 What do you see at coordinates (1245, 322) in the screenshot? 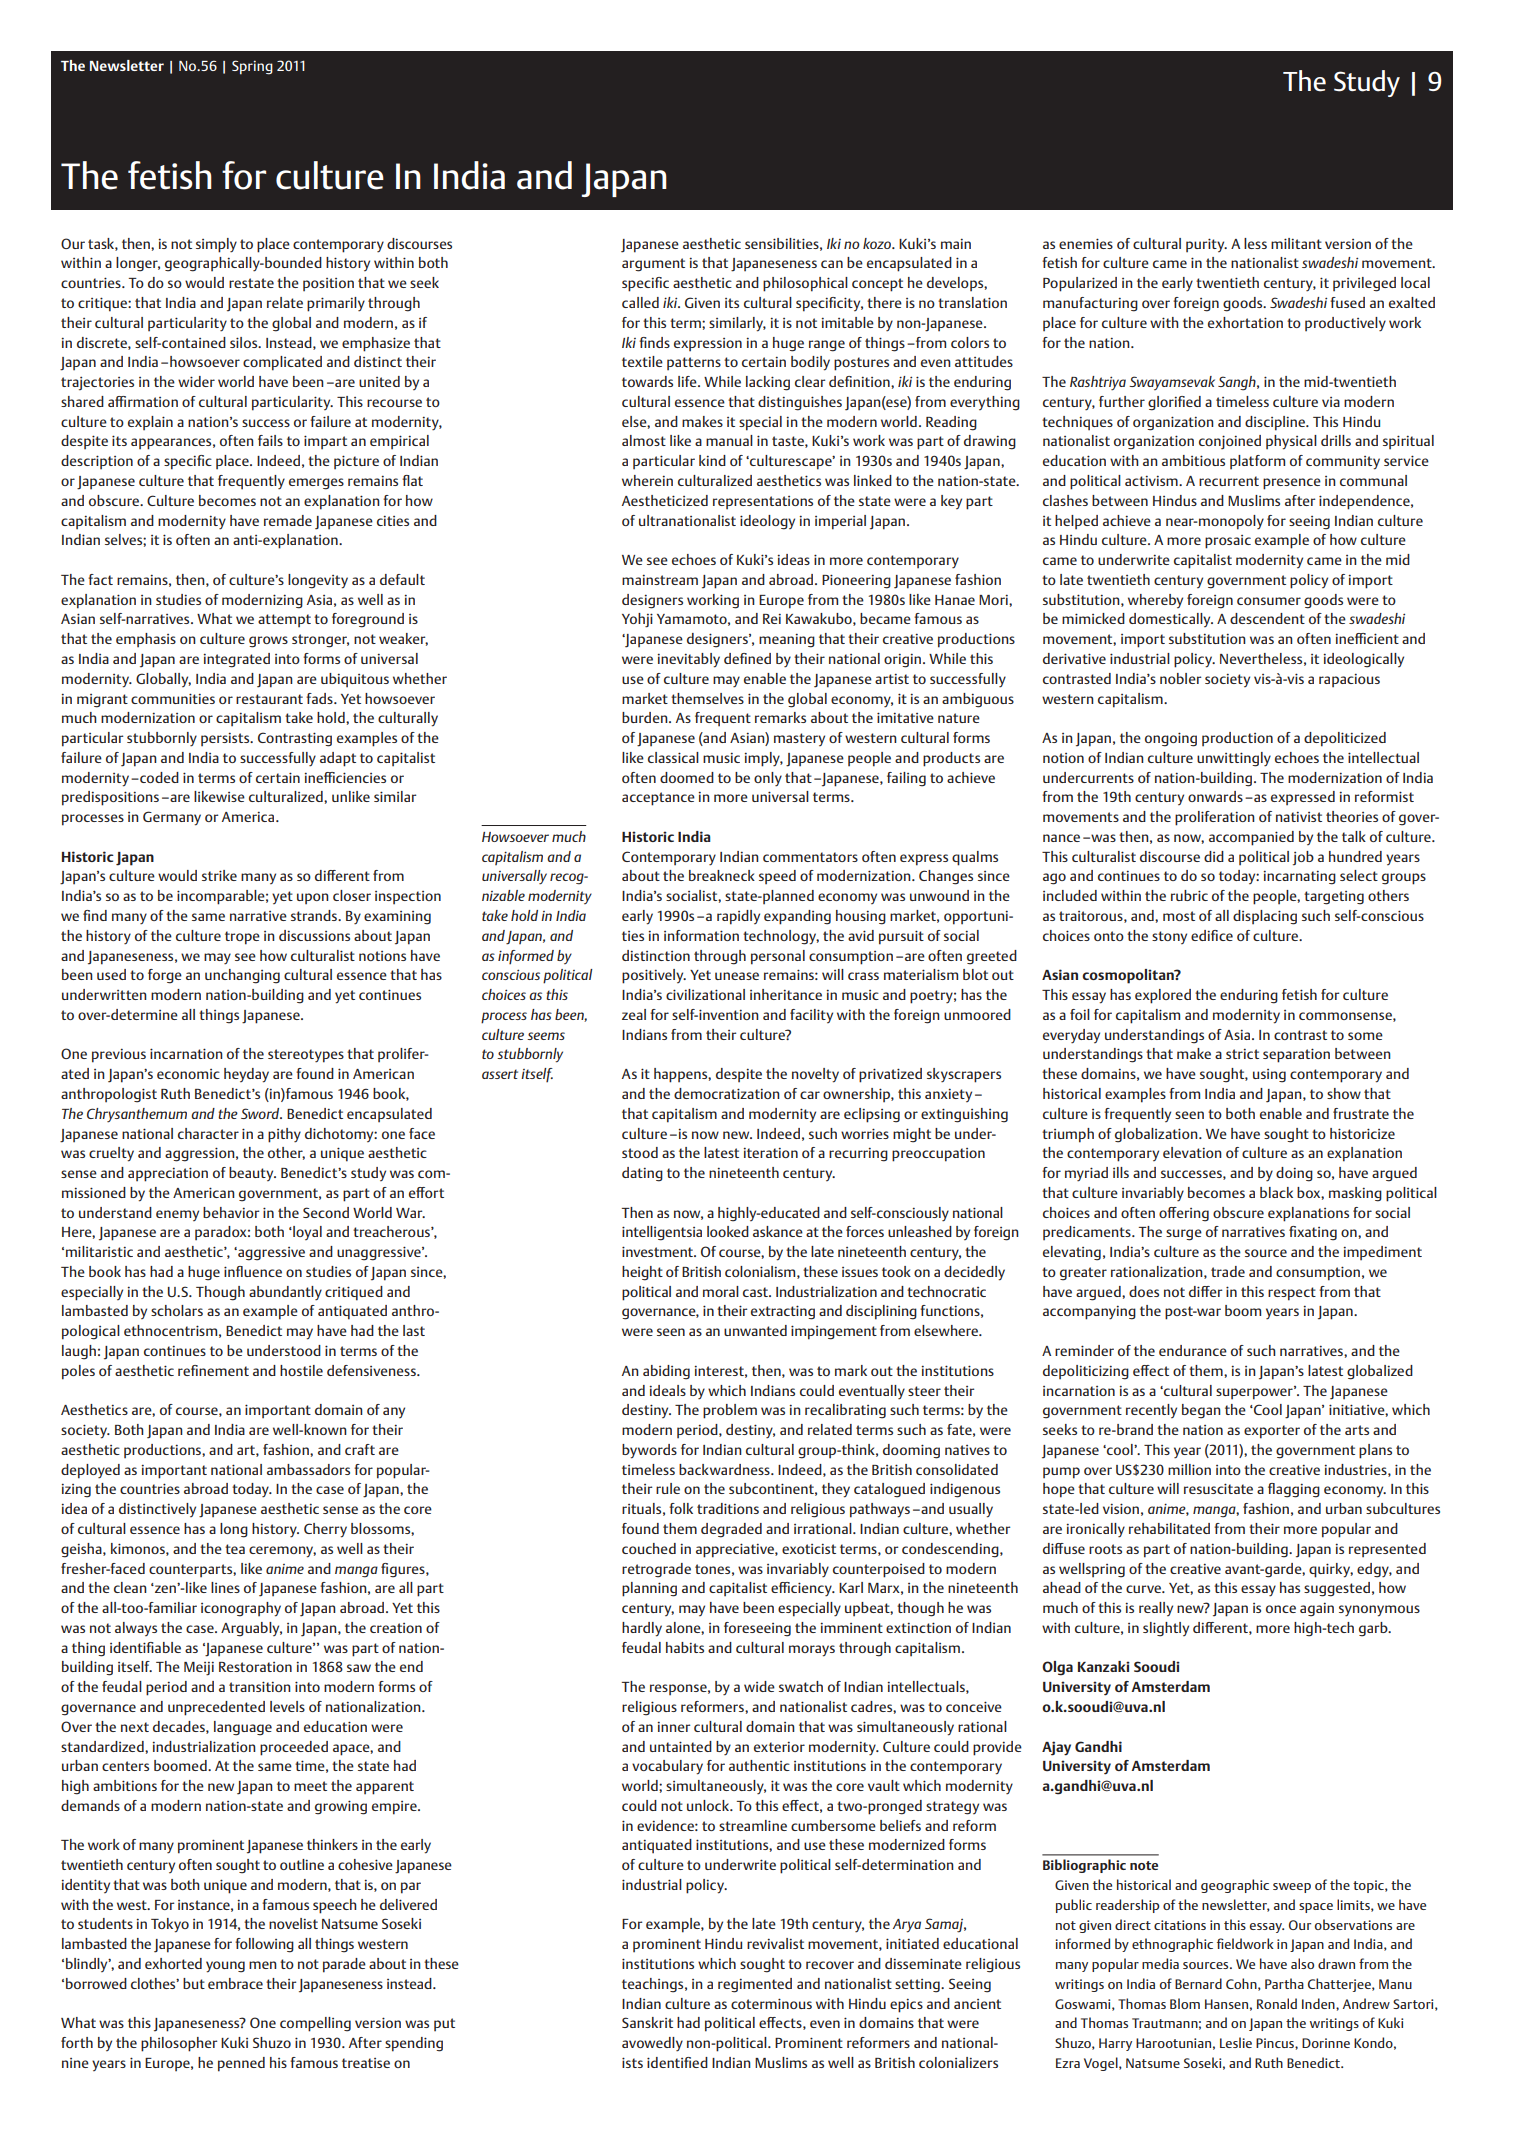
I see `exhortation` at bounding box center [1245, 322].
